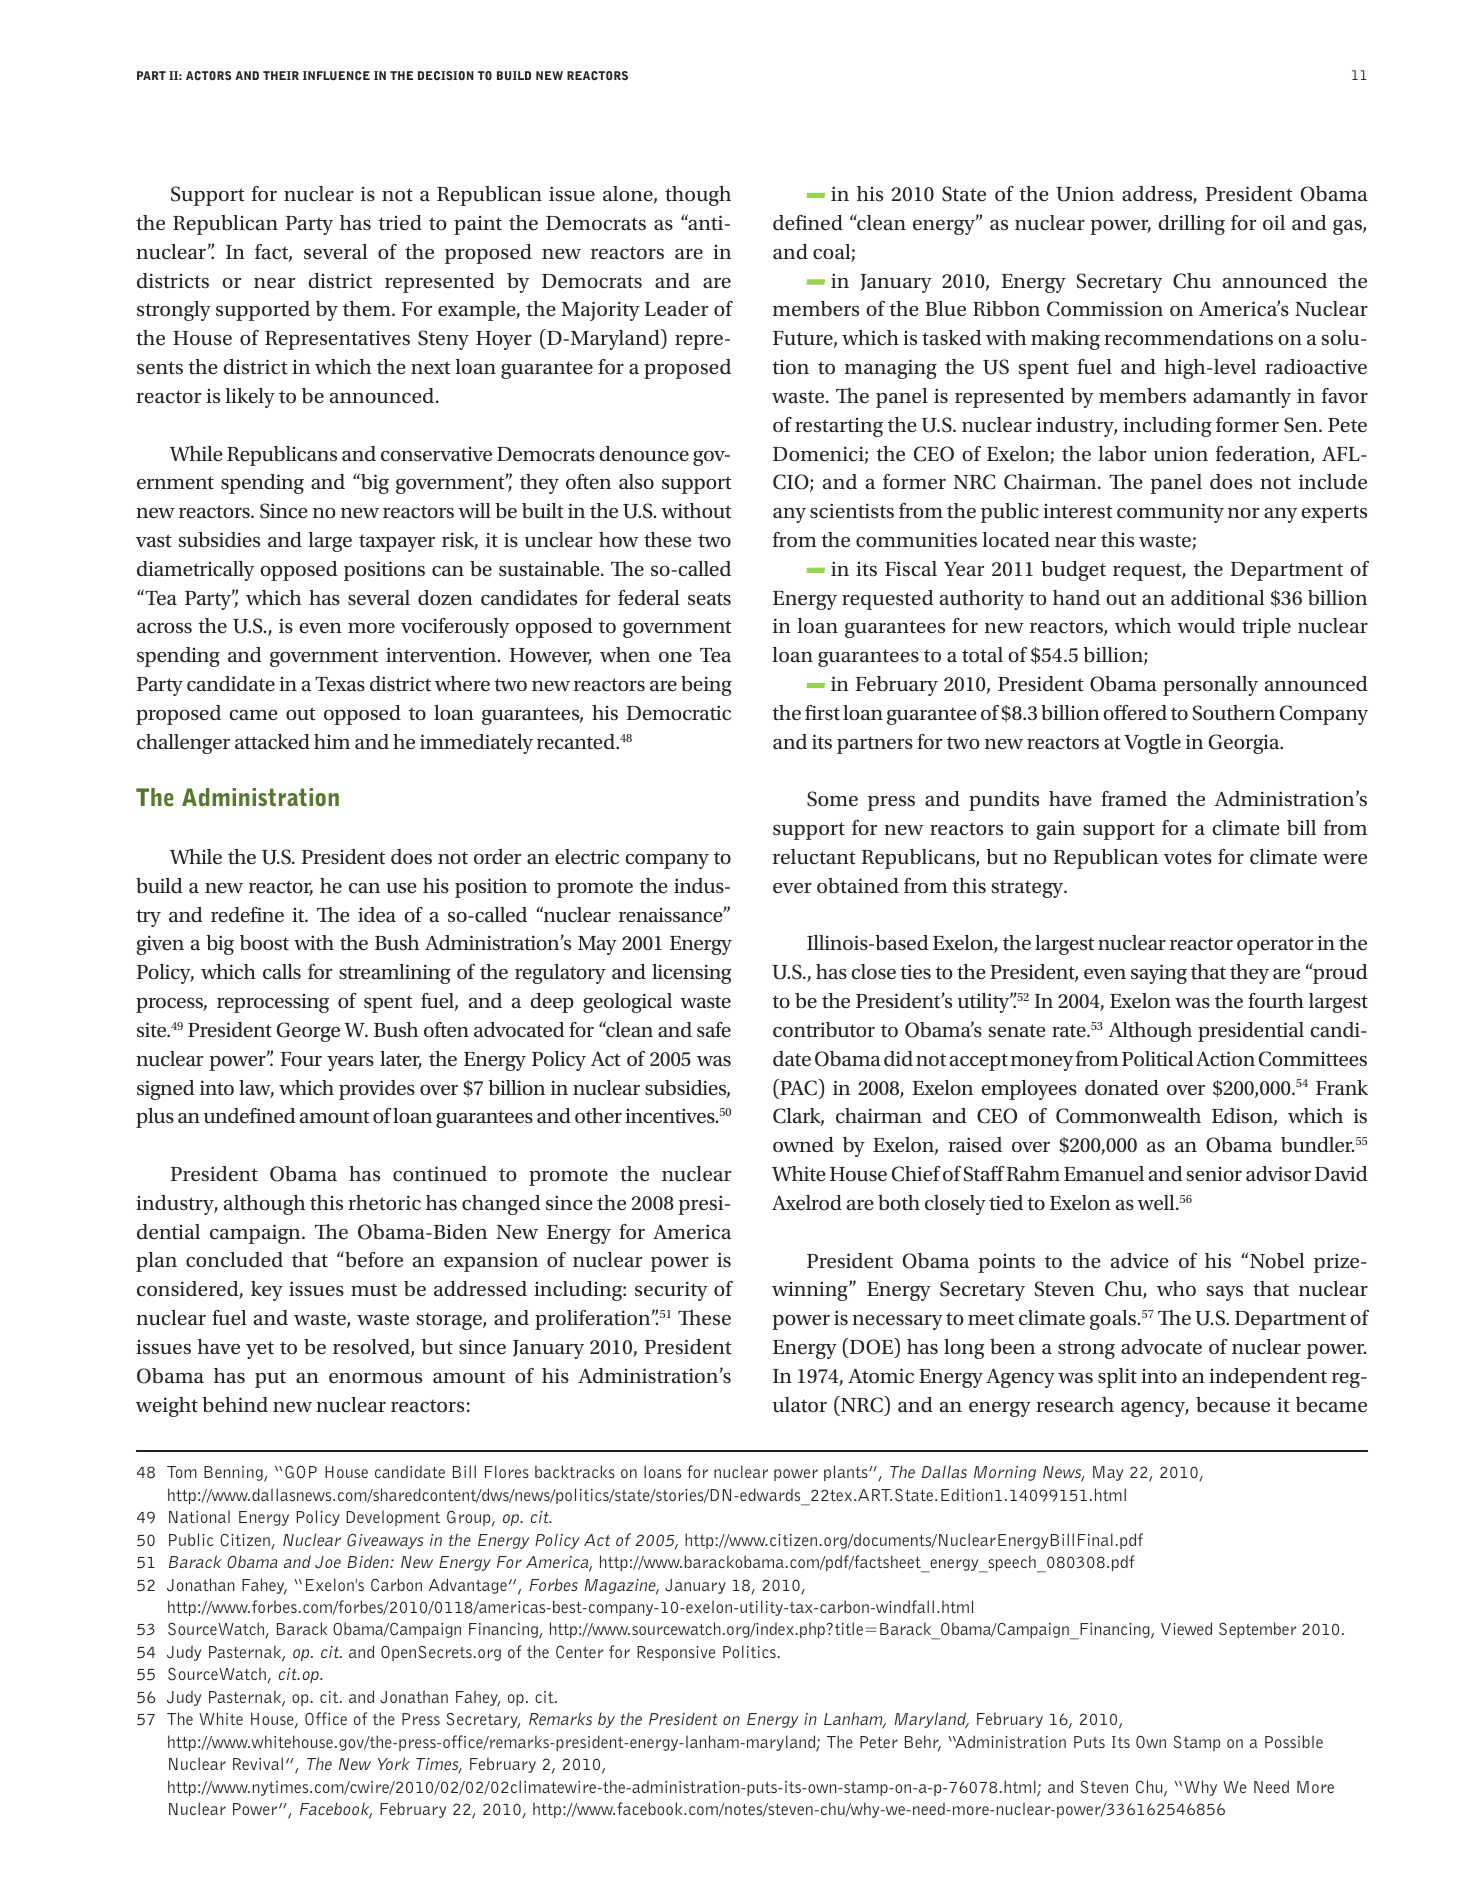 This page has width=1470, height=1902. What do you see at coordinates (281, 75) in the page?
I see `Their` at bounding box center [281, 75].
